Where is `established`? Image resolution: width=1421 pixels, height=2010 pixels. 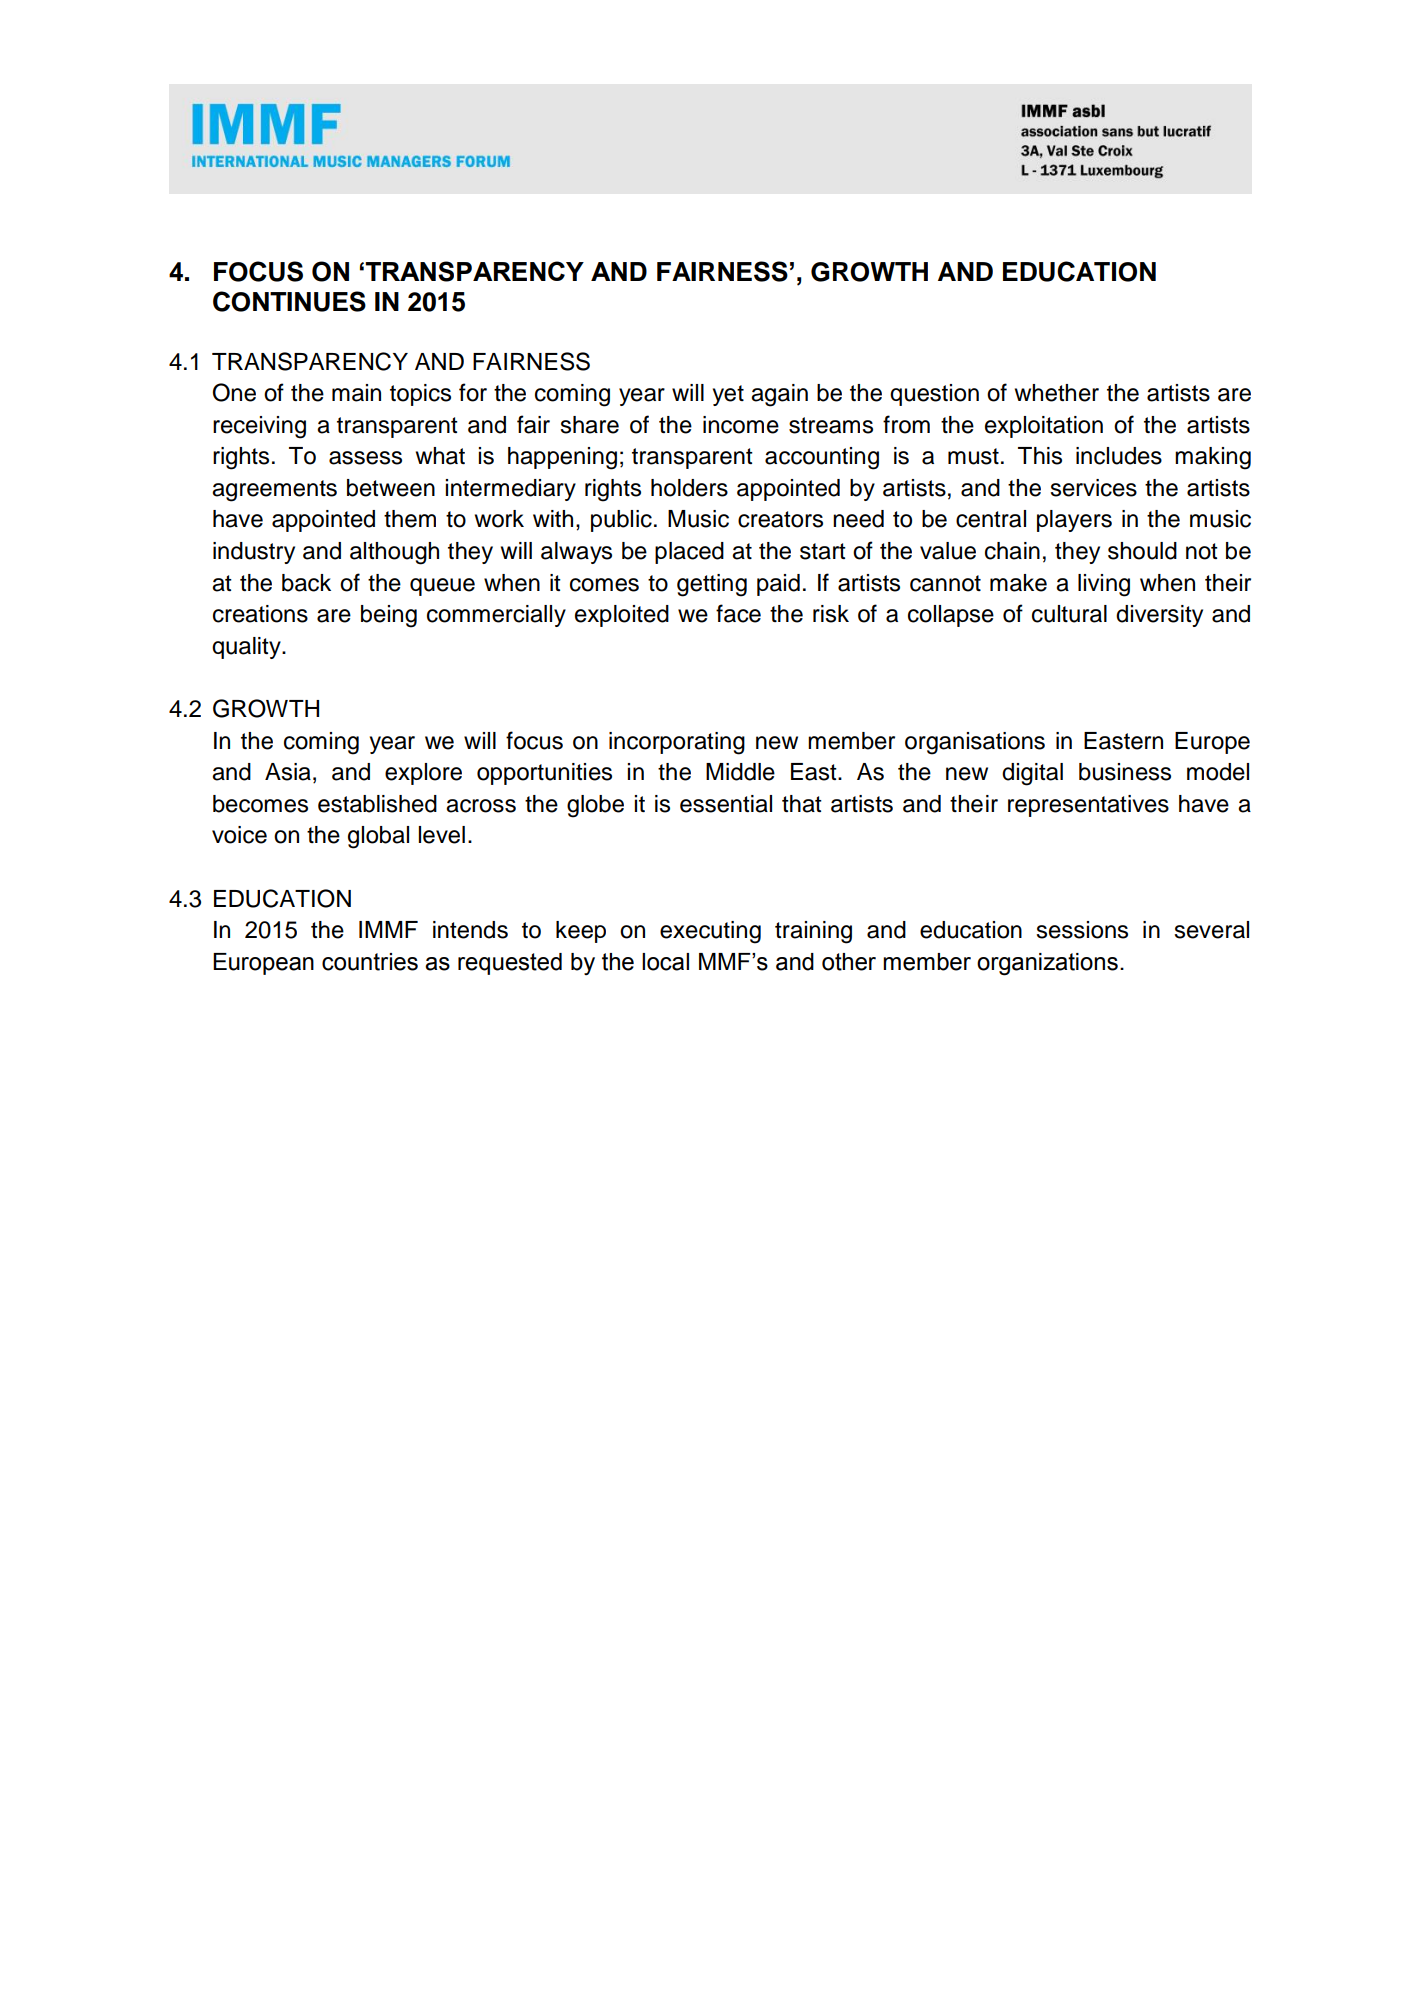
established is located at coordinates (377, 804).
